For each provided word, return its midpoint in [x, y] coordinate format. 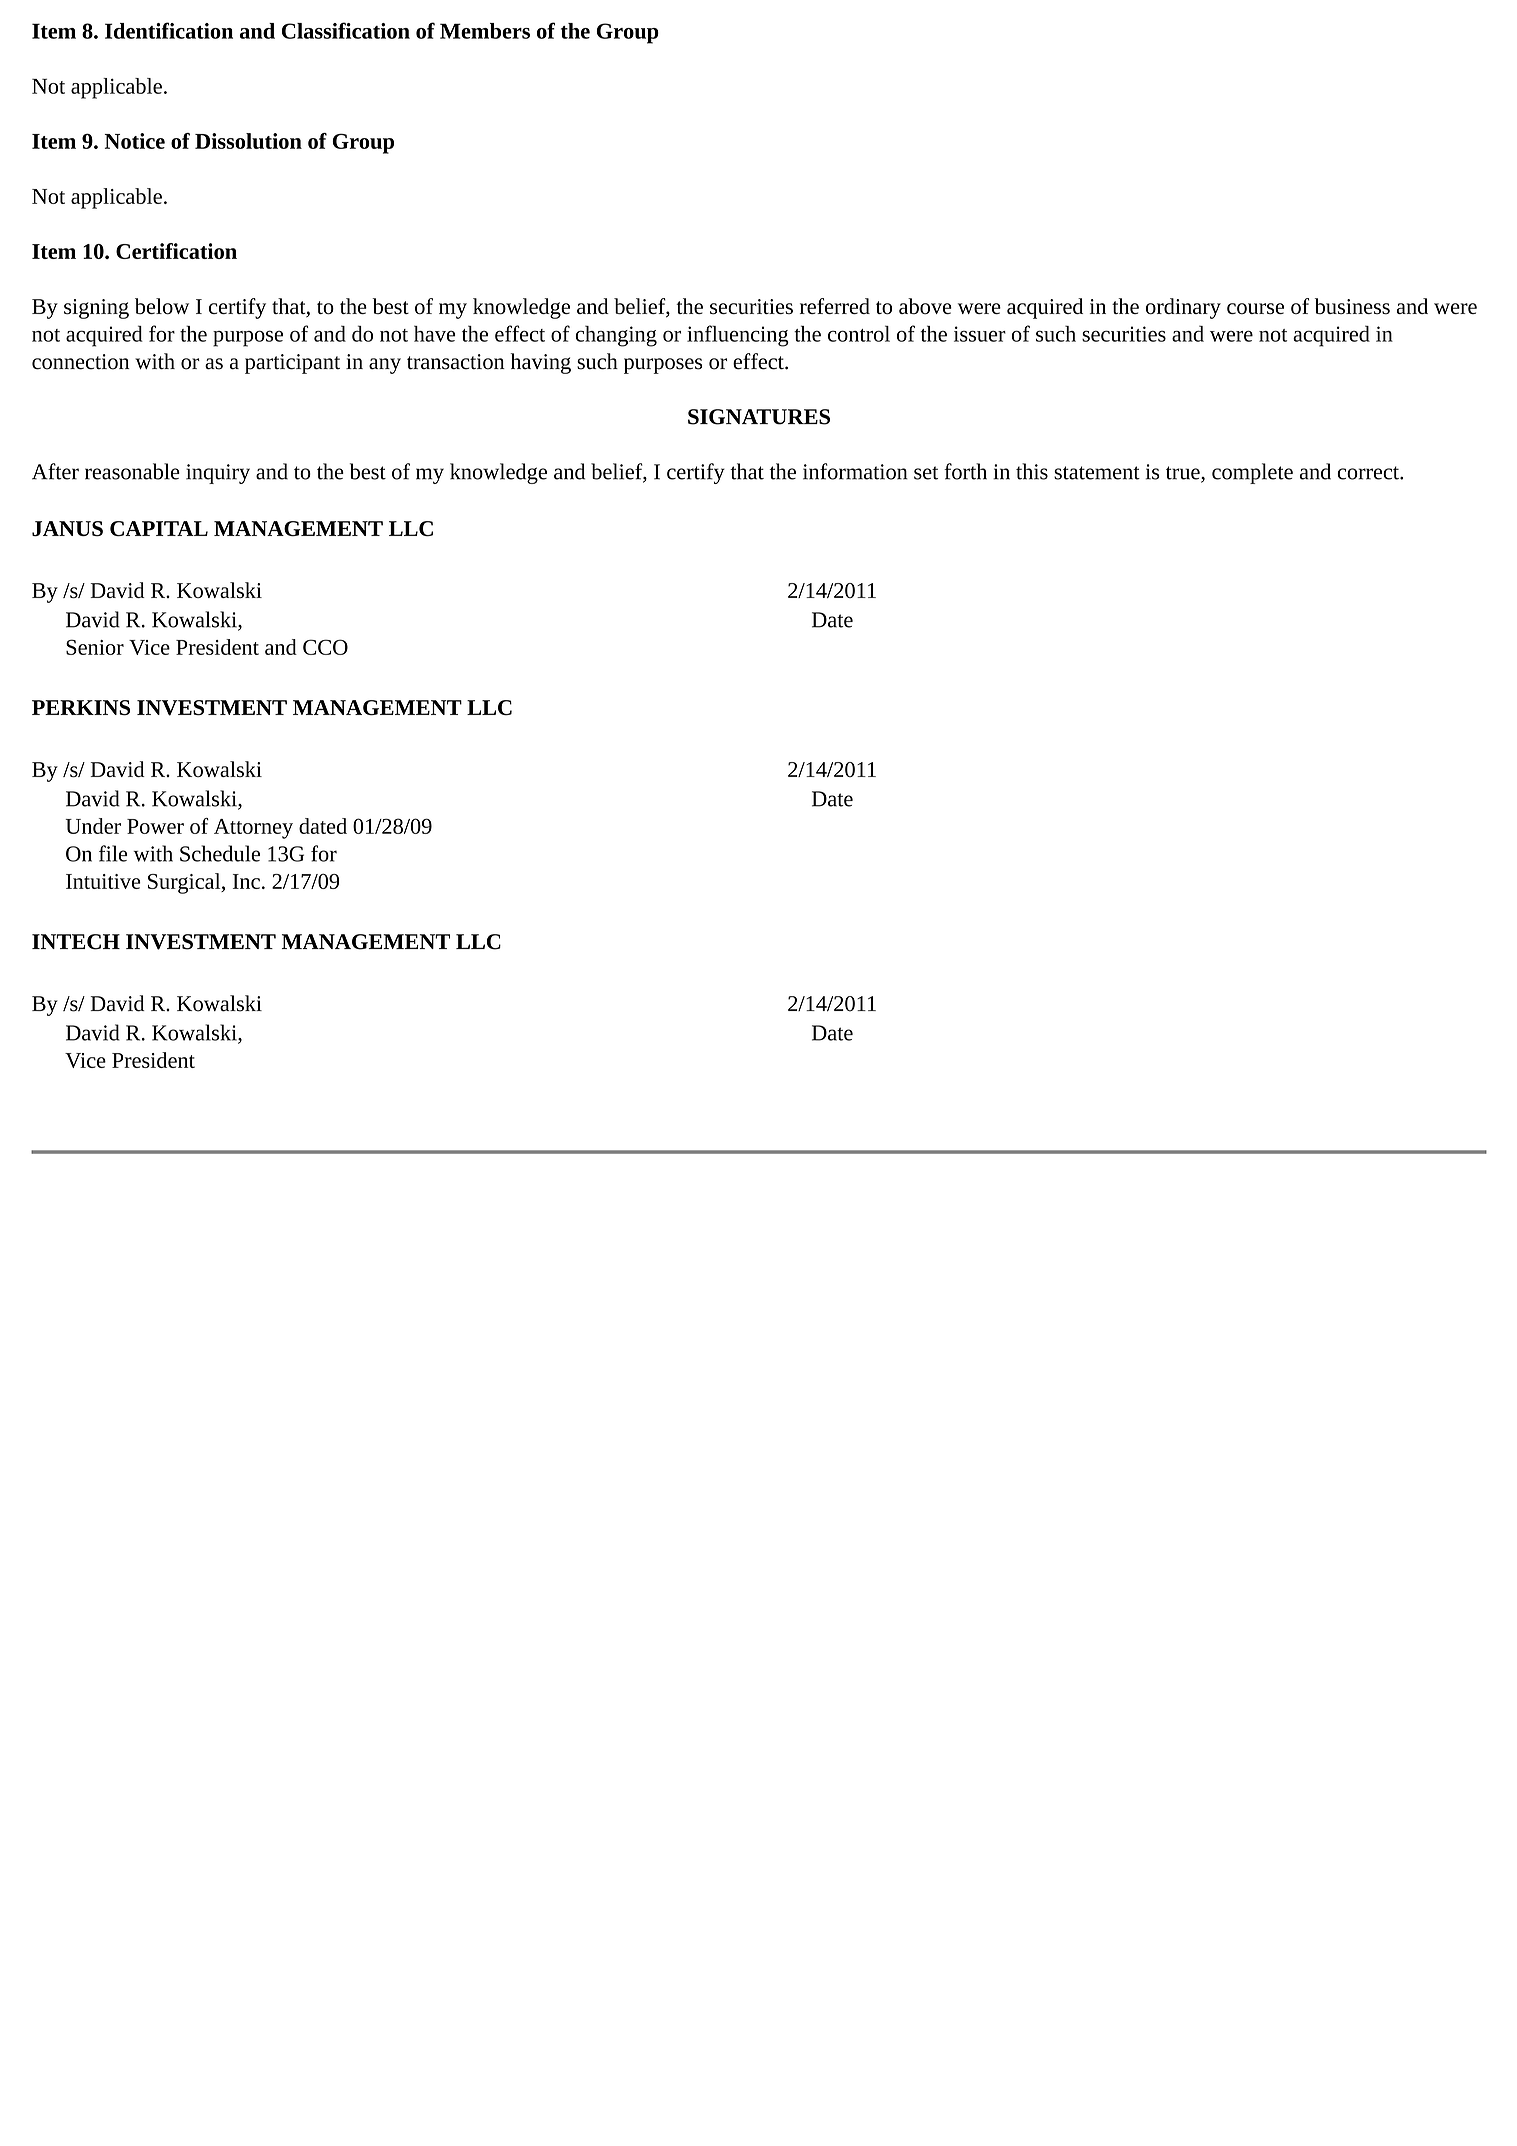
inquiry [218, 474]
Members [485, 31]
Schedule [220, 853]
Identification [169, 30]
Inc [246, 881]
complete [1252, 473]
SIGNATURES [759, 417]
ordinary [1183, 308]
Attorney [253, 829]
